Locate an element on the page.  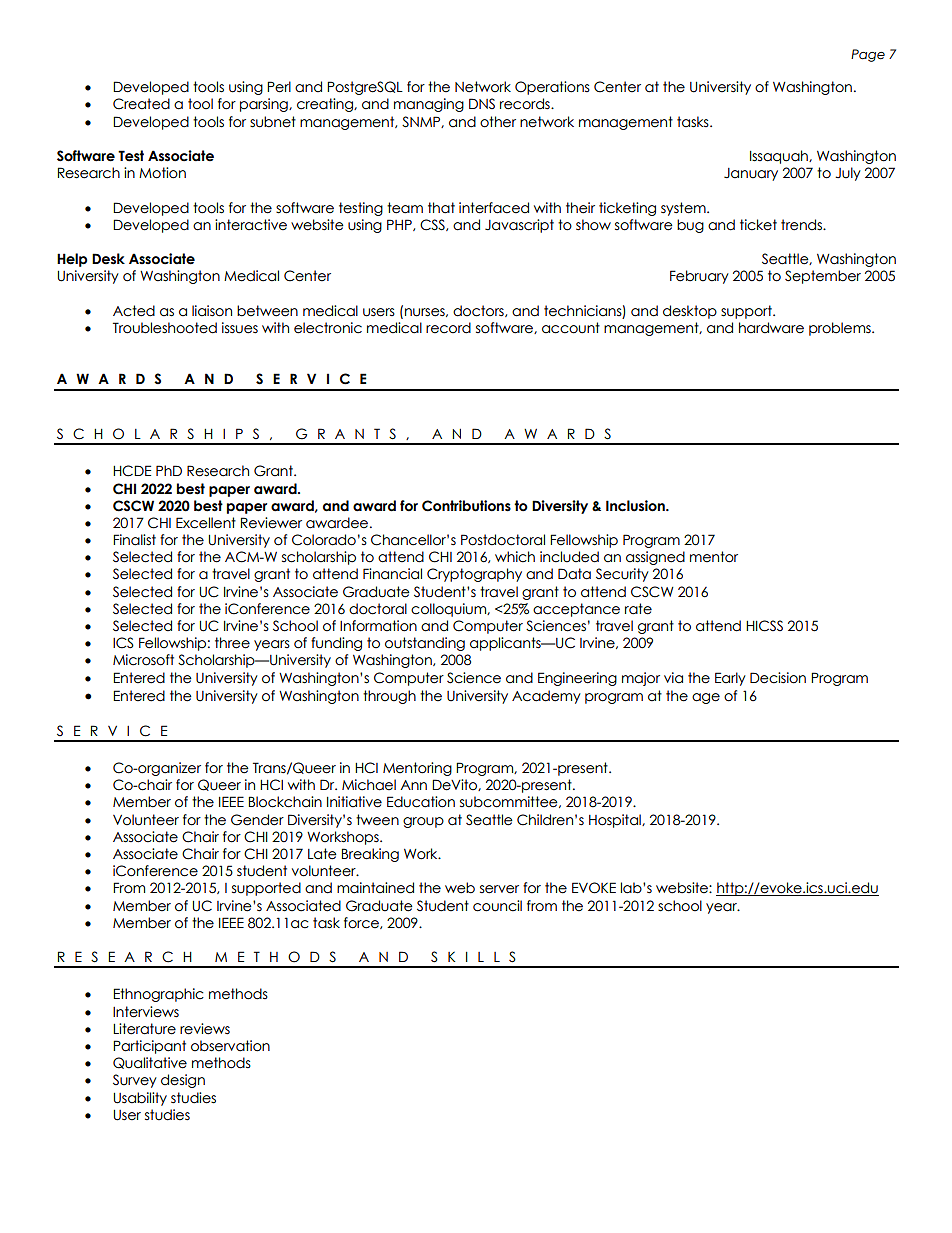
council is located at coordinates (497, 906).
